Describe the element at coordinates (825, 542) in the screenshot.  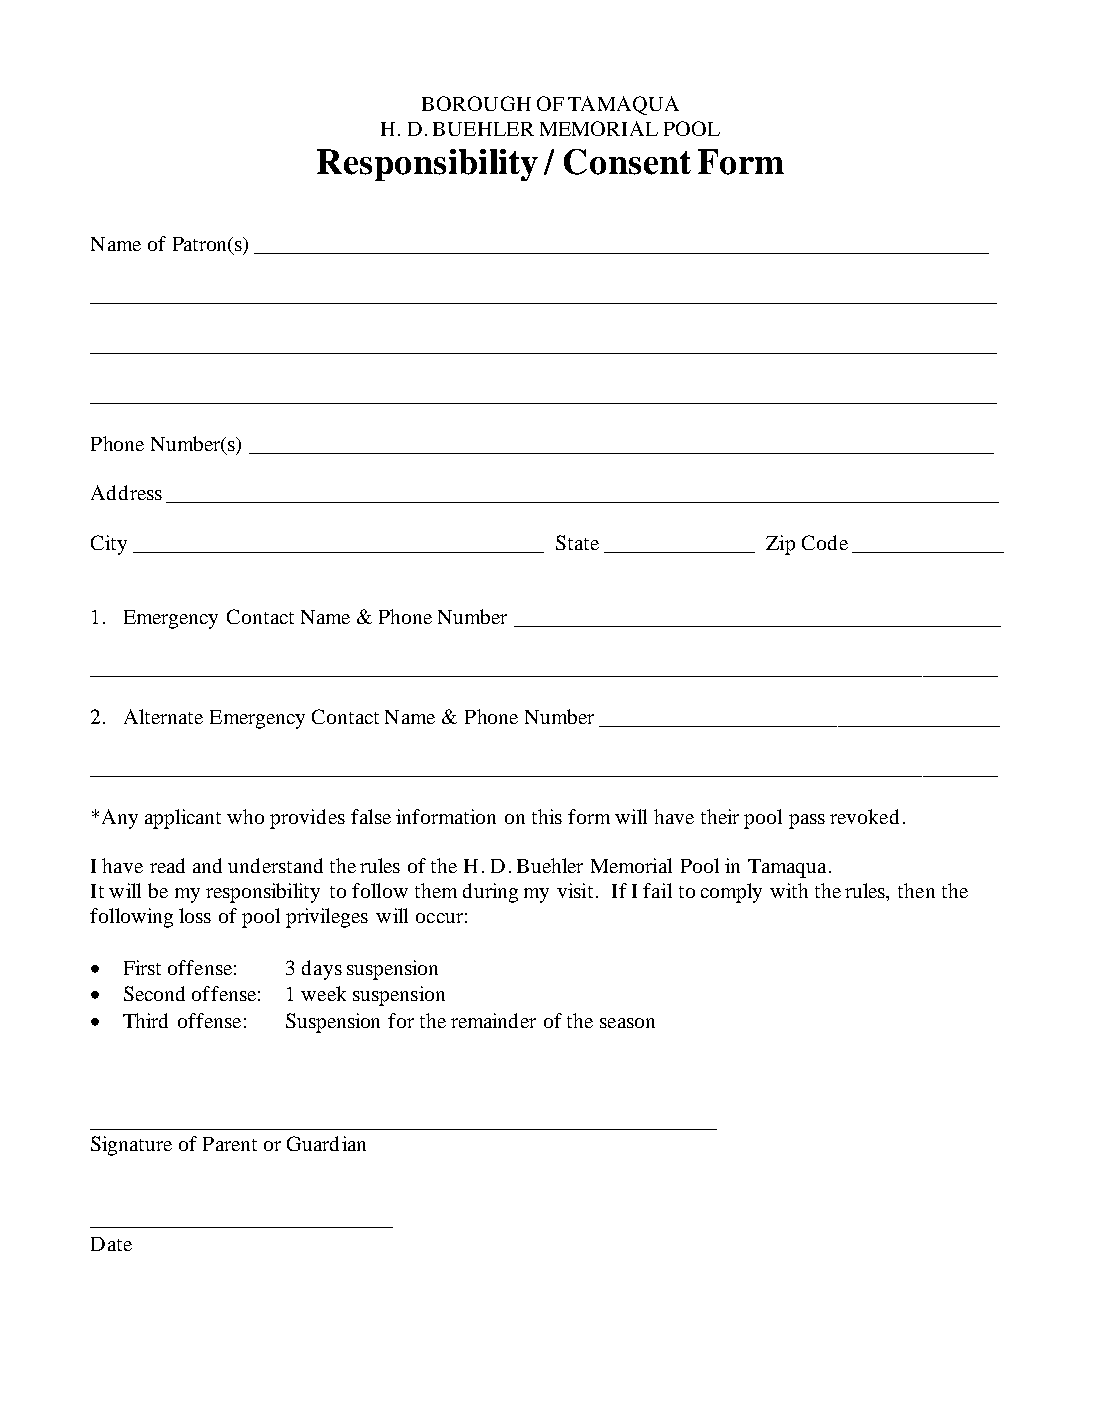
I see `Code` at that location.
